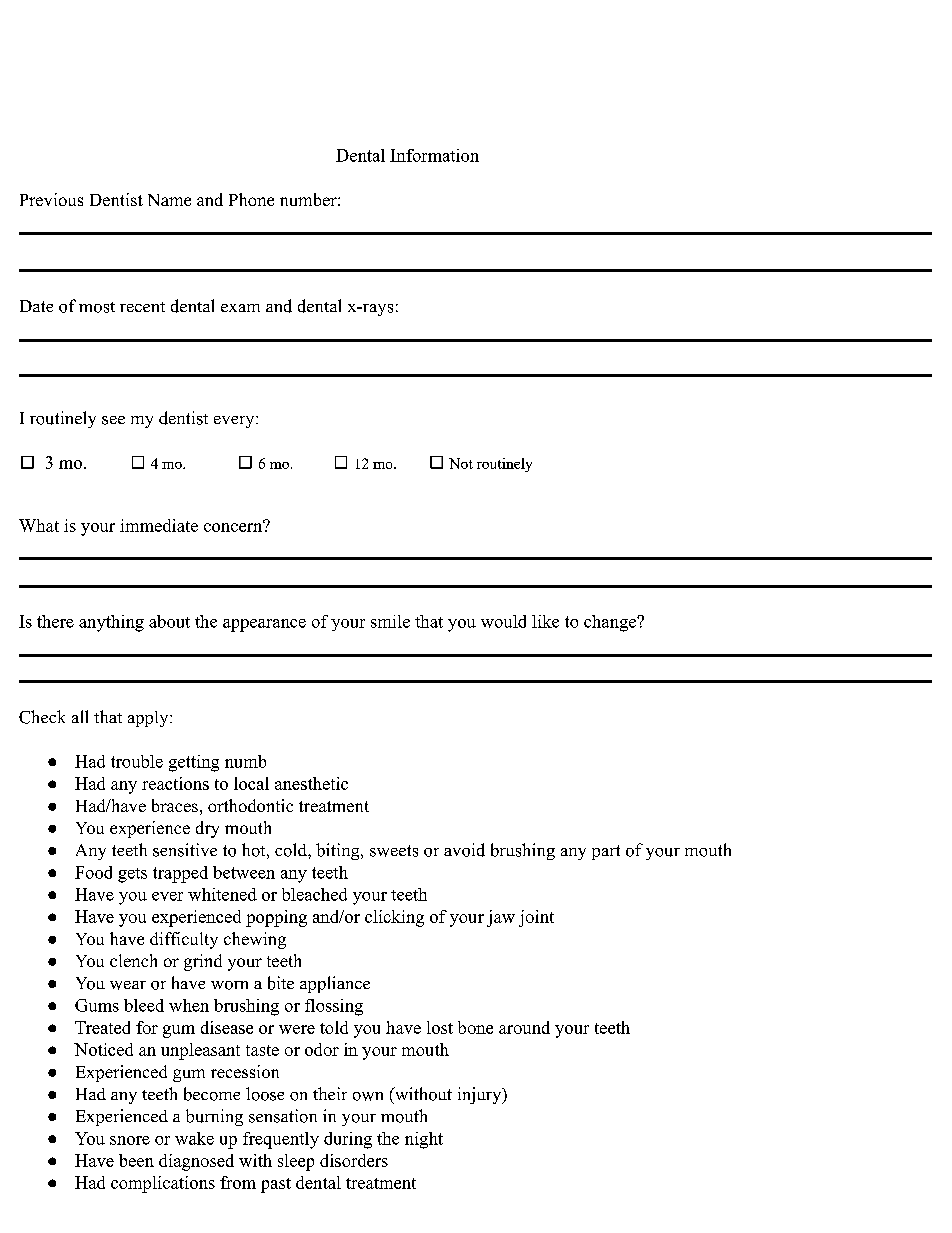 The image size is (952, 1233). What do you see at coordinates (264, 625) in the image?
I see `appearance` at bounding box center [264, 625].
